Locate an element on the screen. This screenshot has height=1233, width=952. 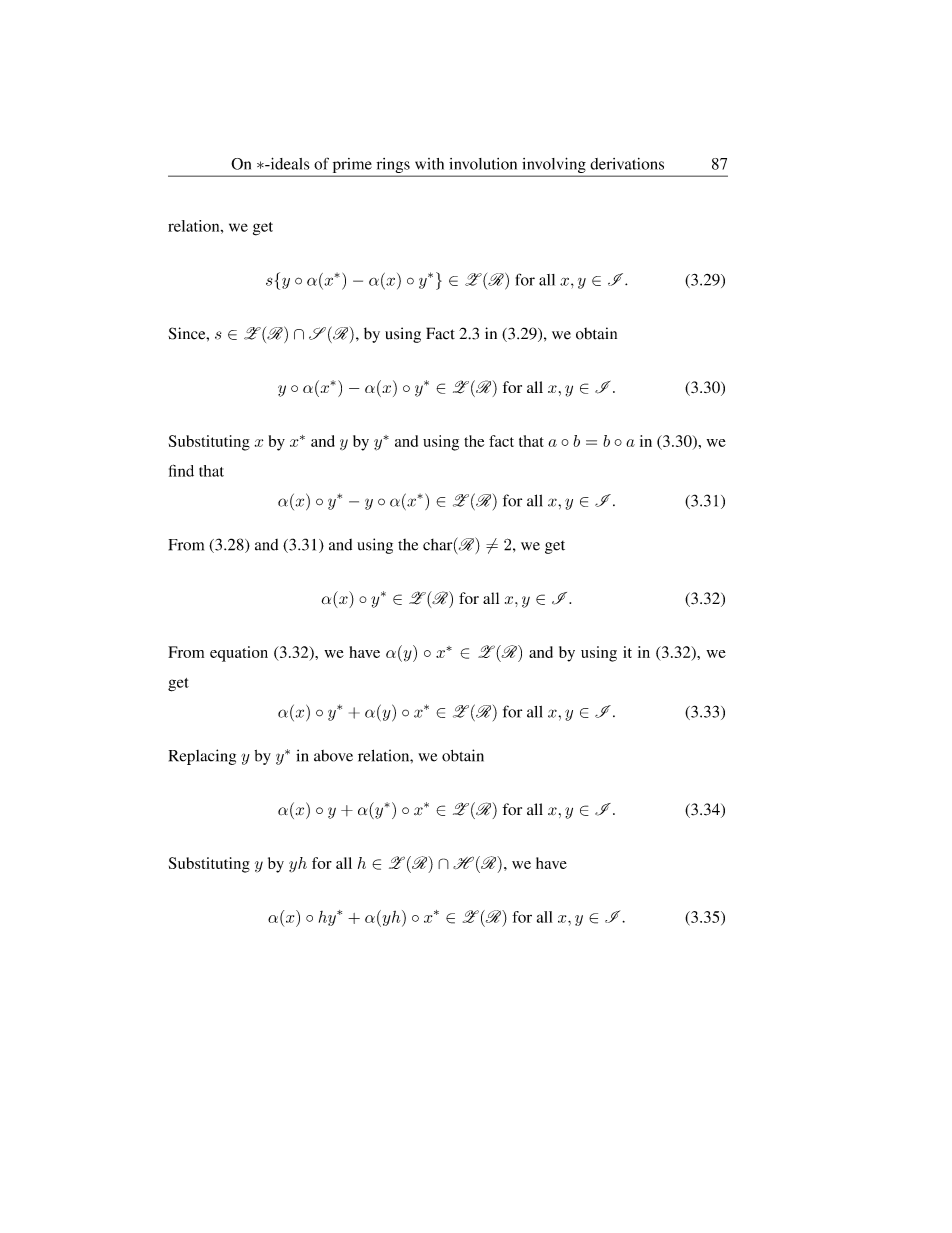
Replacing is located at coordinates (202, 757).
